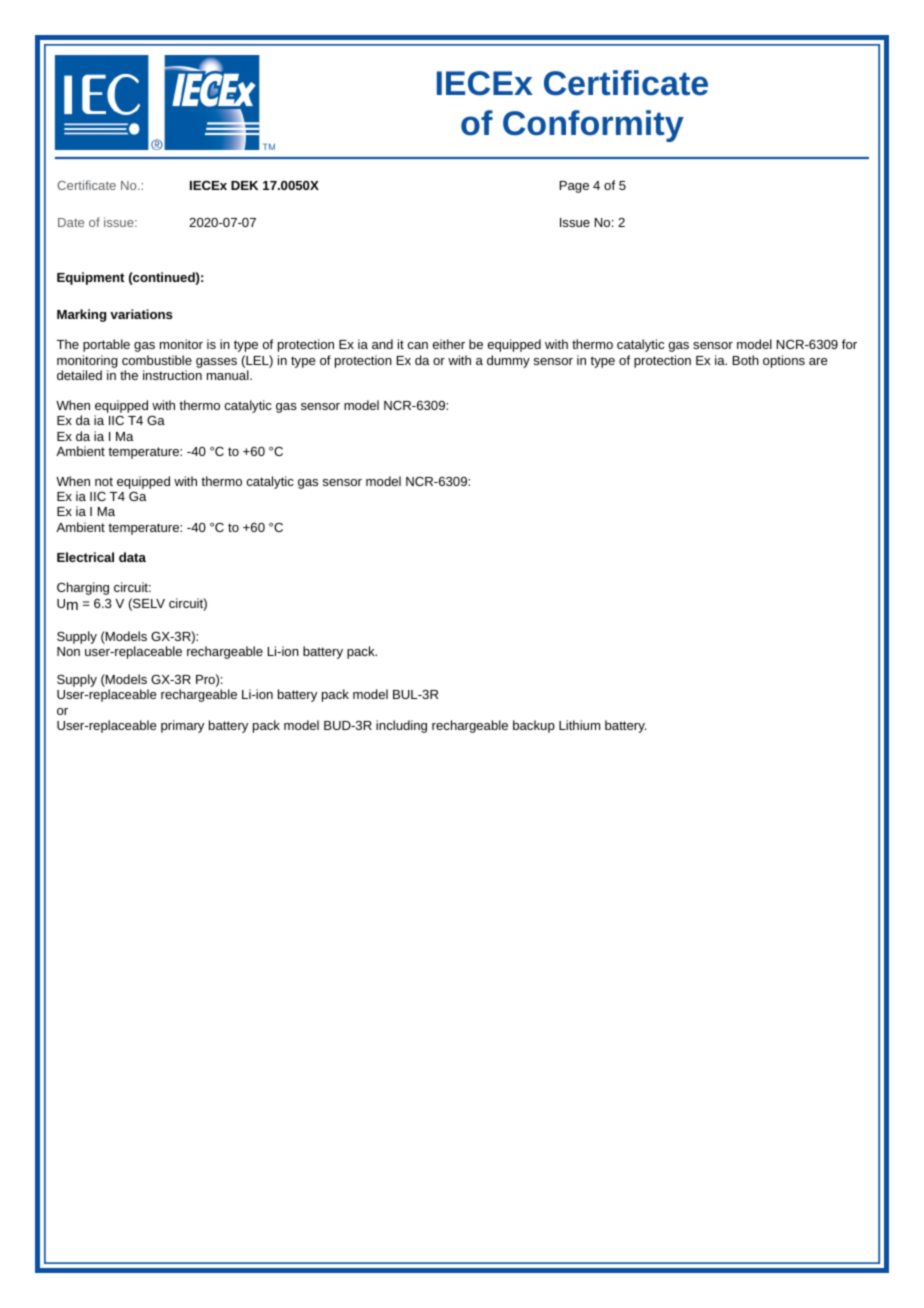  Describe the element at coordinates (574, 187) in the page. I see `Page` at that location.
